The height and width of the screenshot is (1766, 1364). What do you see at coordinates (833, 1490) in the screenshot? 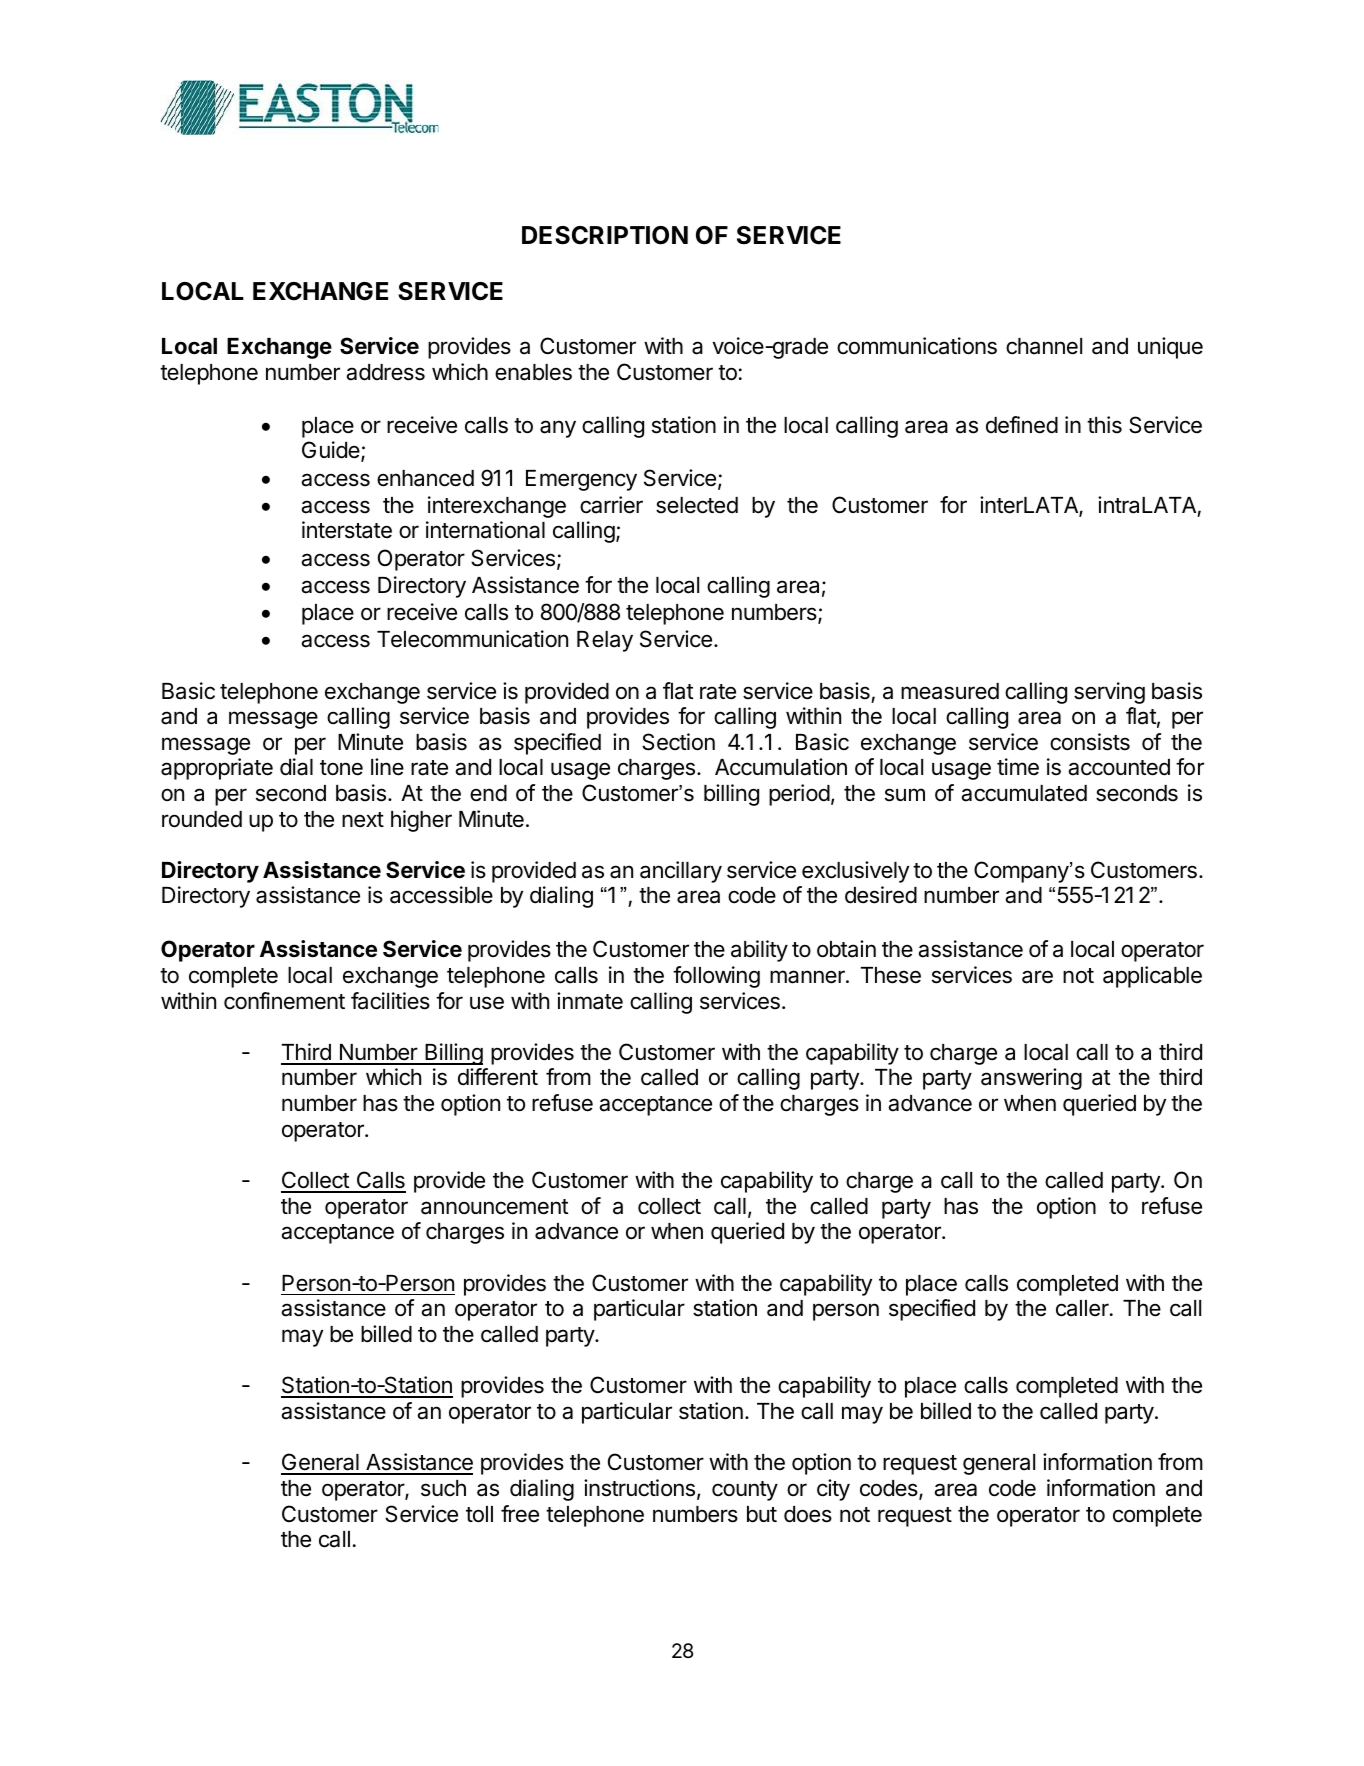
I see `city` at bounding box center [833, 1490].
